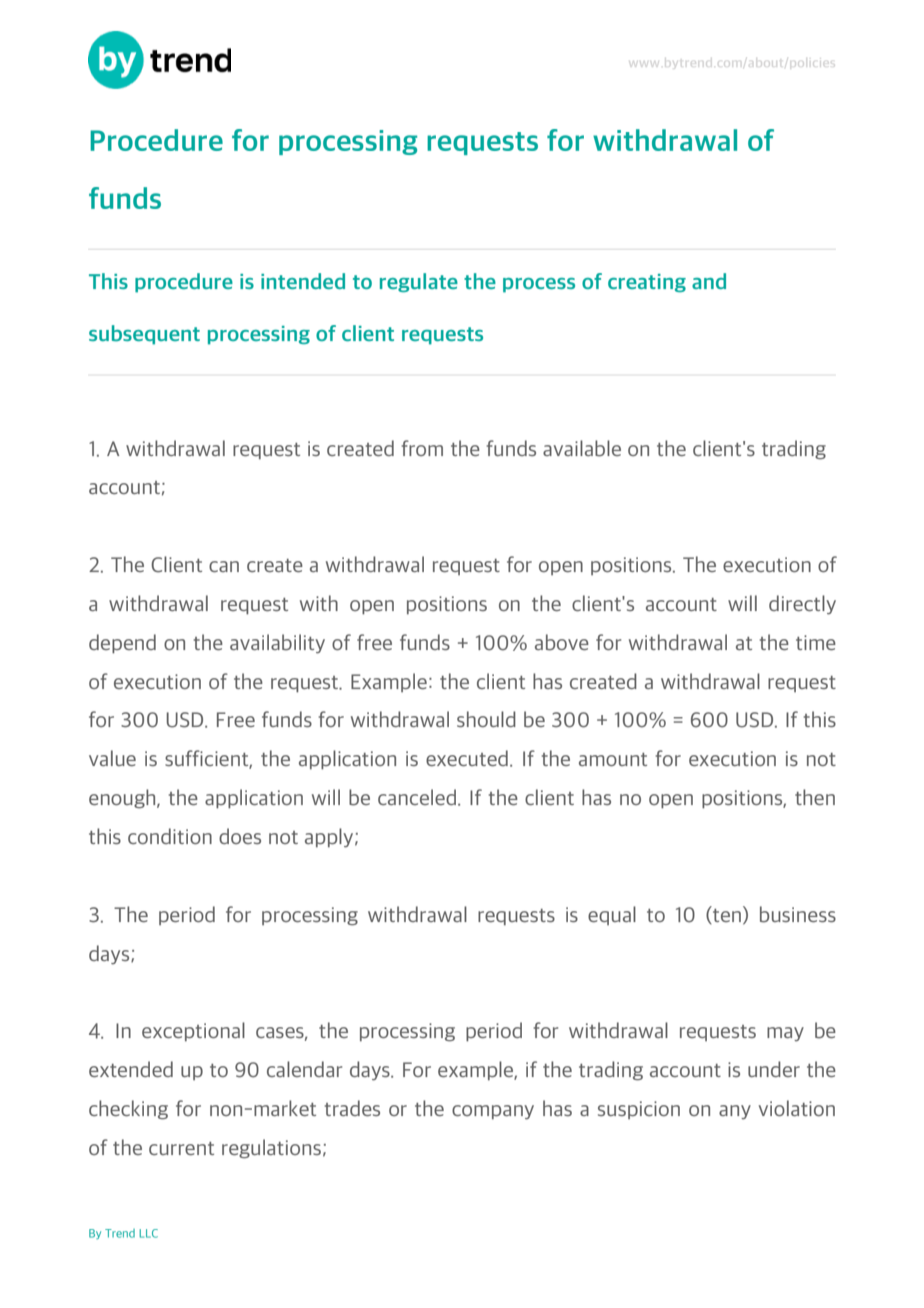 This screenshot has height=1308, width=924. I want to click on equal, so click(612, 915).
